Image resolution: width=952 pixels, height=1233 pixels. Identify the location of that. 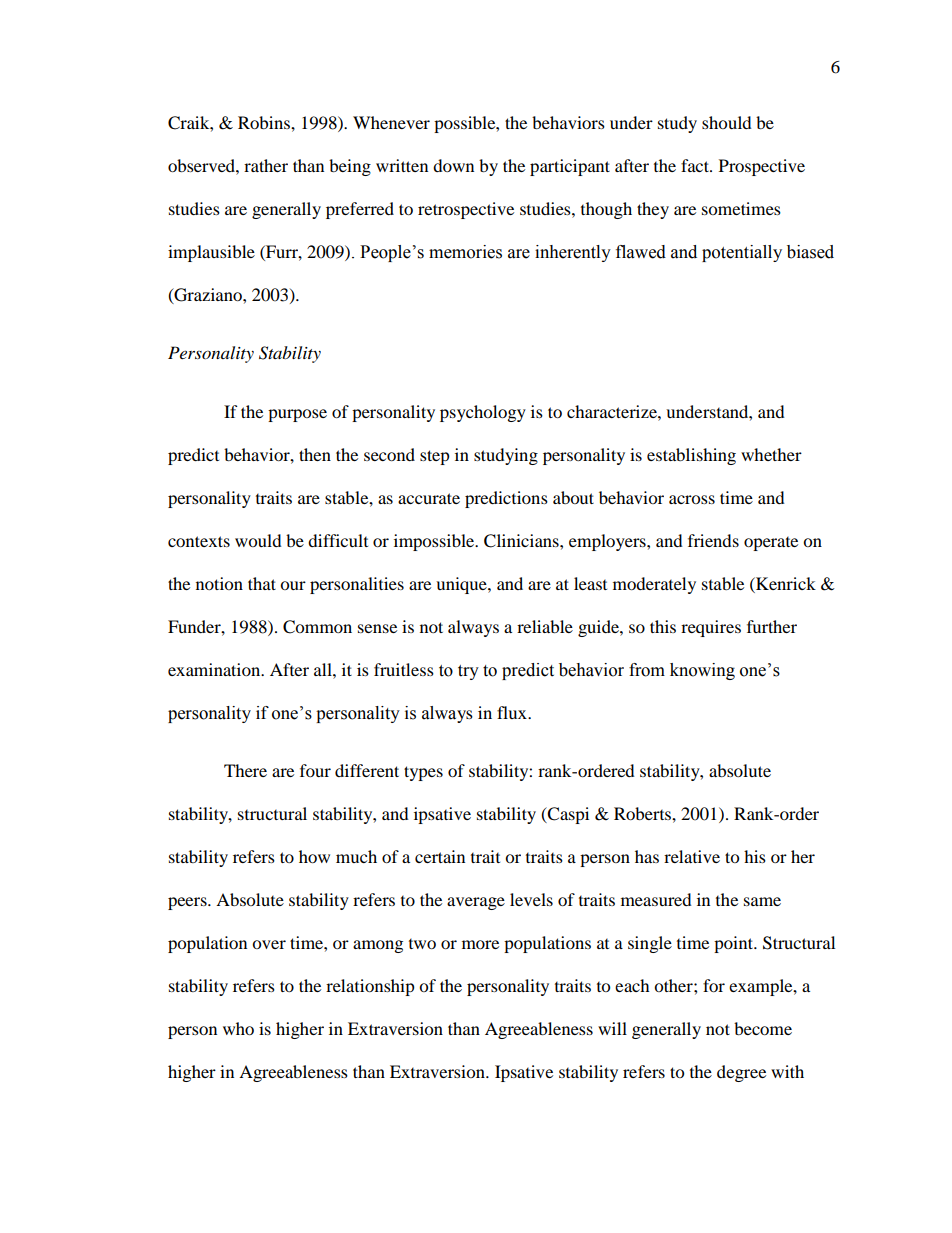
(262, 583).
